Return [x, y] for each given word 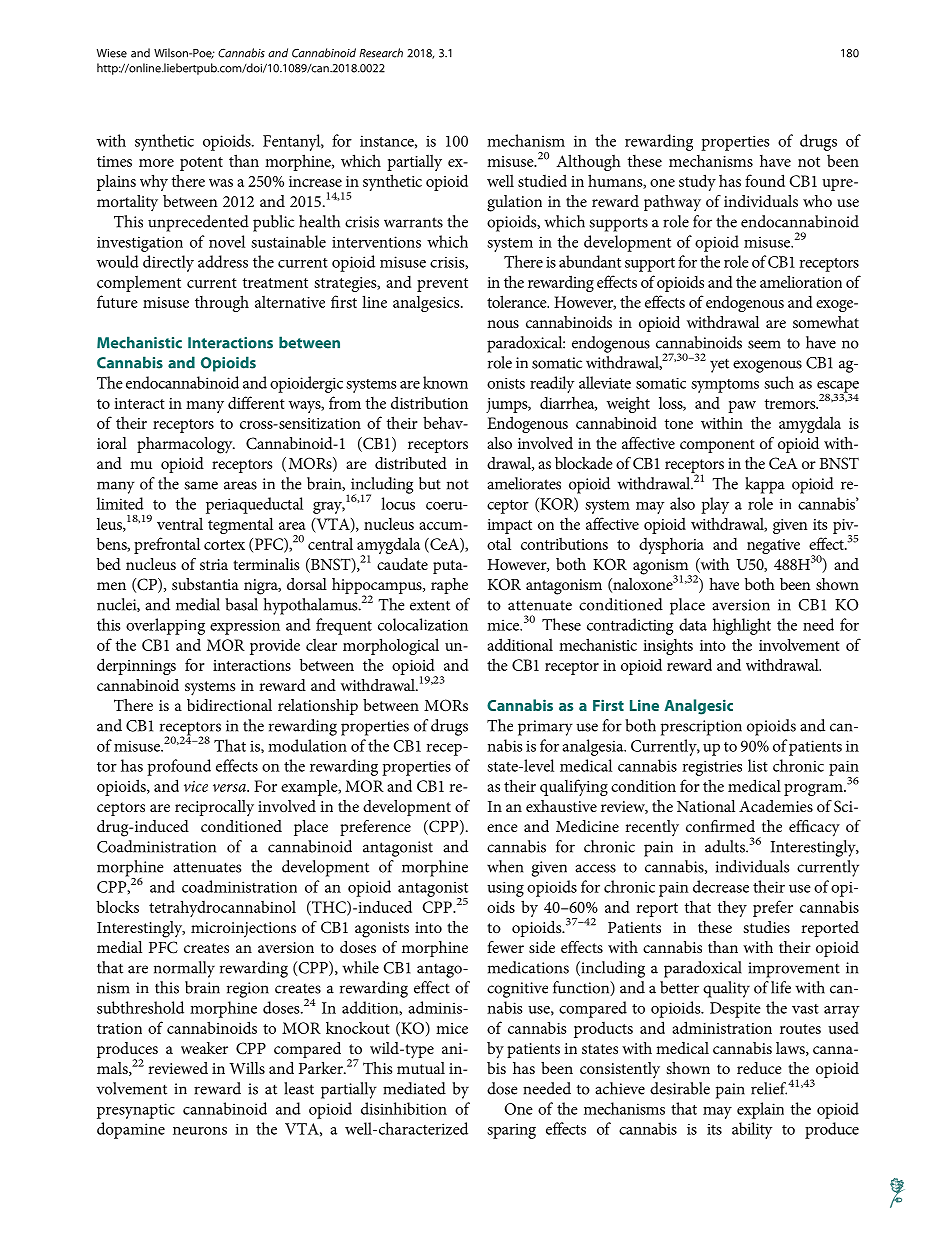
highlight [742, 626]
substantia [205, 584]
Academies [776, 806]
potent [201, 164]
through [222, 303]
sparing [511, 1131]
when [505, 866]
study [697, 182]
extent [430, 605]
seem [764, 344]
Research [381, 53]
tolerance [518, 301]
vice [196, 786]
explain [760, 1110]
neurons [200, 1131]
